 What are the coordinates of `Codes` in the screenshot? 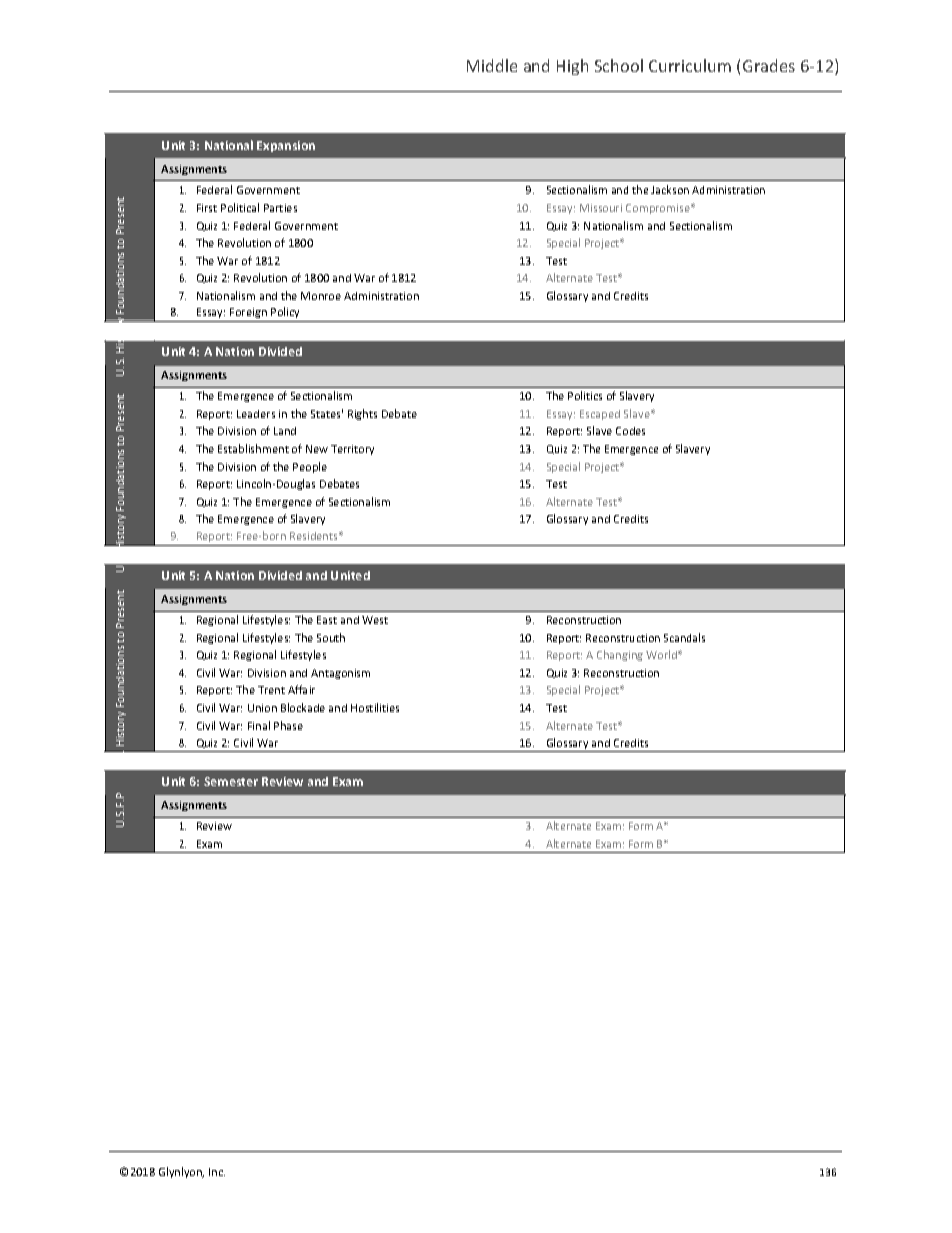 It's located at (630, 431).
